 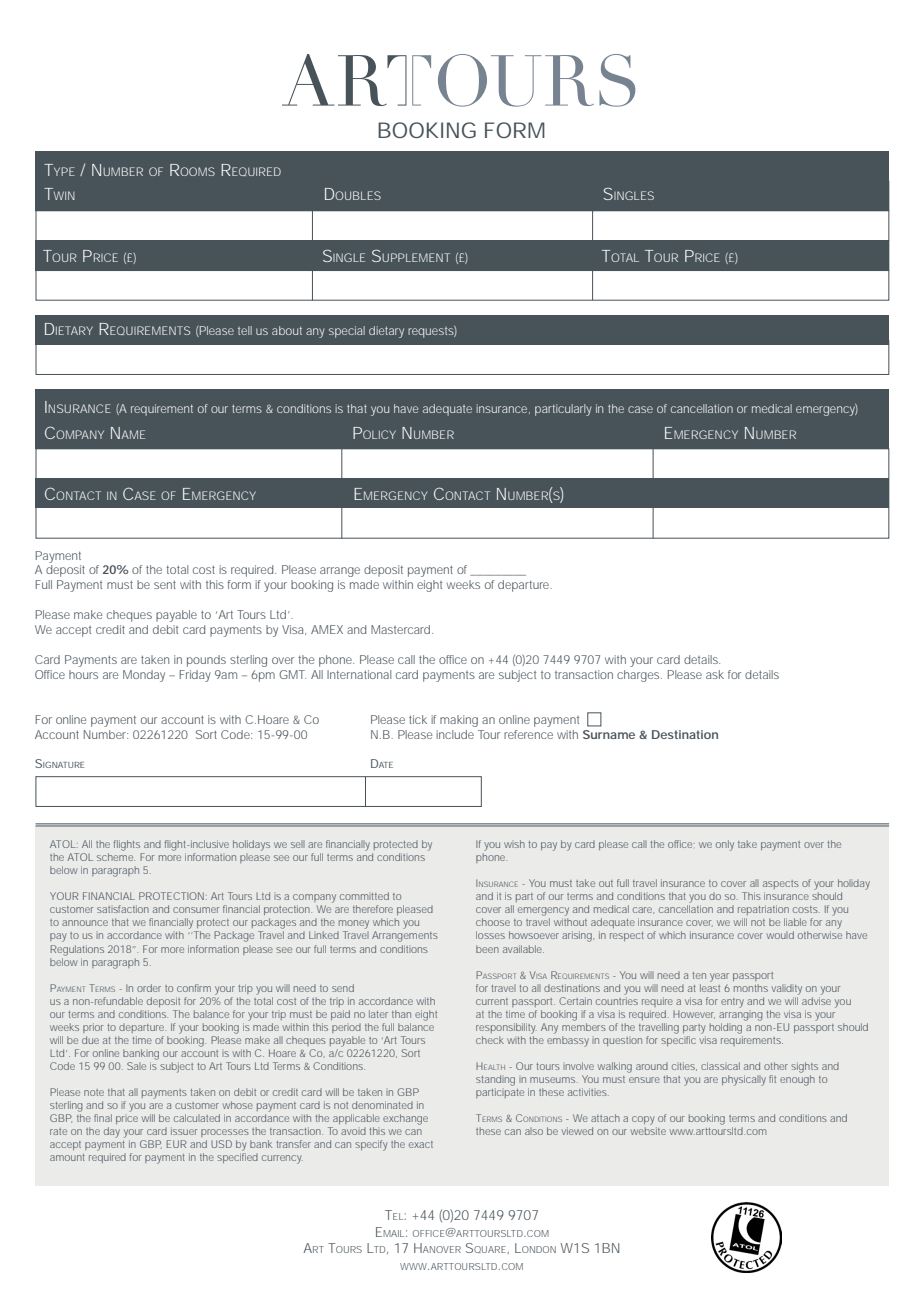 What do you see at coordinates (327, 629) in the screenshot?
I see `AMEX` at bounding box center [327, 629].
